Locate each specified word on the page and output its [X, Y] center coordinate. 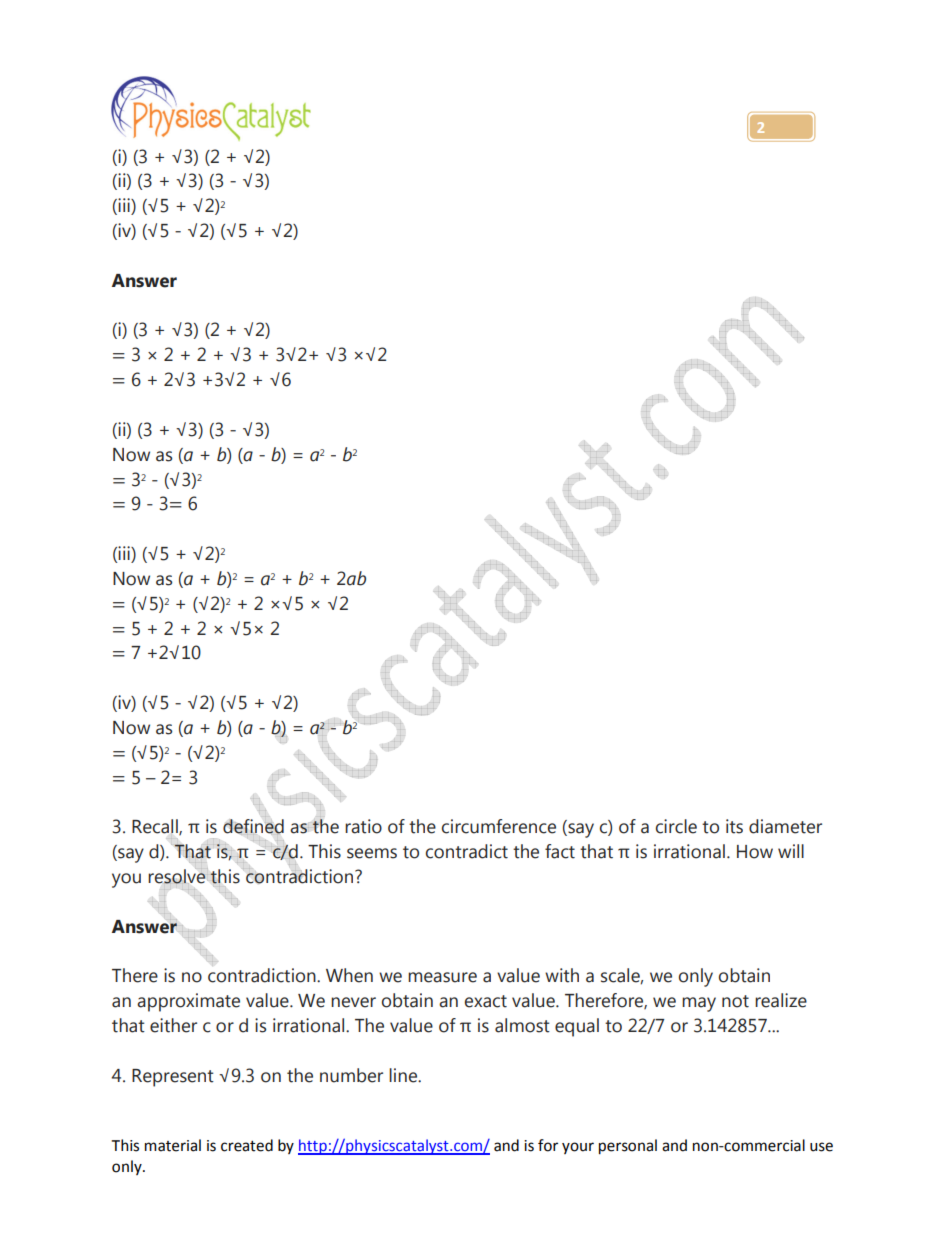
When [349, 975]
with [562, 975]
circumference [499, 826]
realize [781, 1000]
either [173, 1025]
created [247, 1145]
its [734, 826]
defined [253, 827]
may [699, 1004]
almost [522, 1025]
